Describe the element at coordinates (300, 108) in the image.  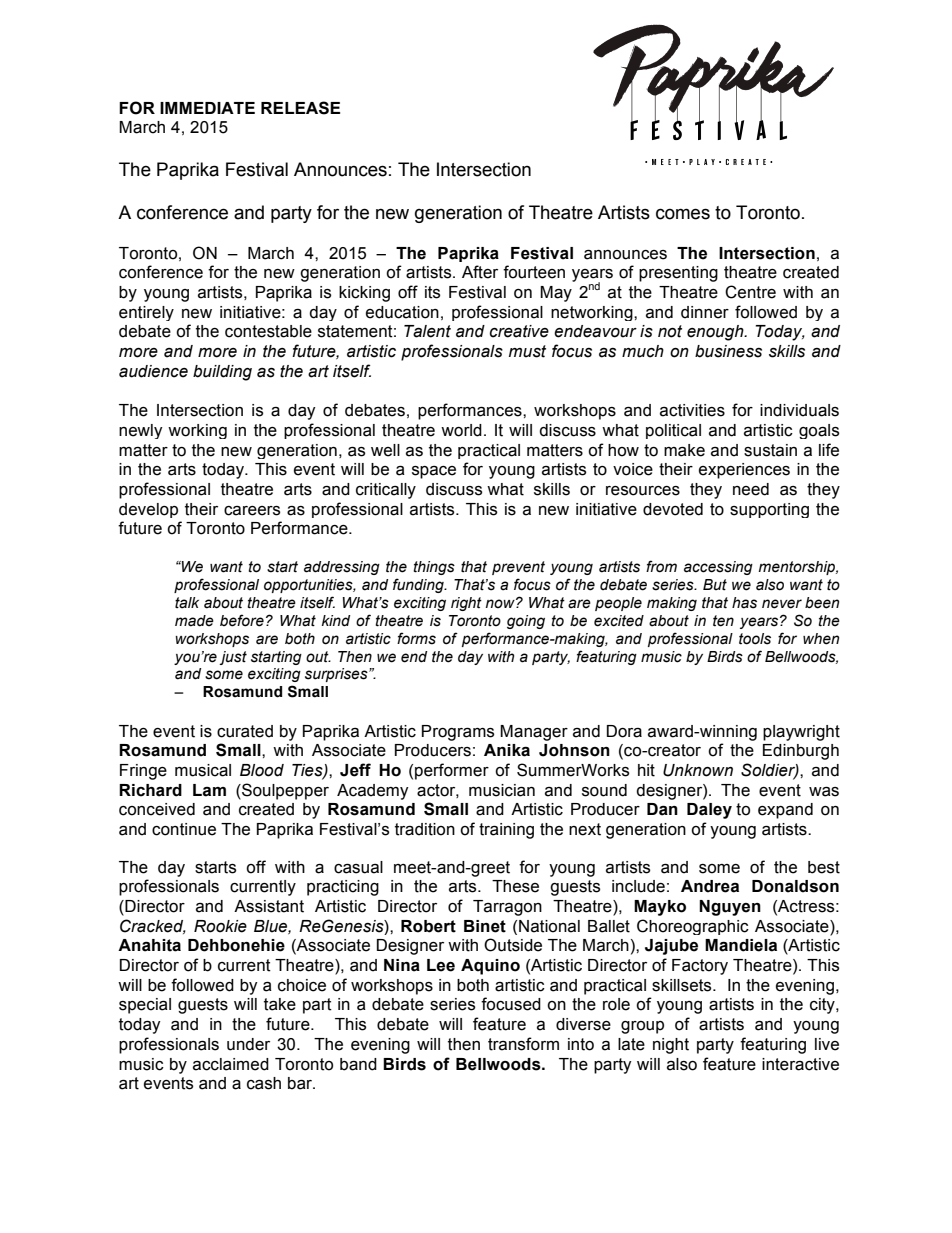
I see `RELEASE` at that location.
